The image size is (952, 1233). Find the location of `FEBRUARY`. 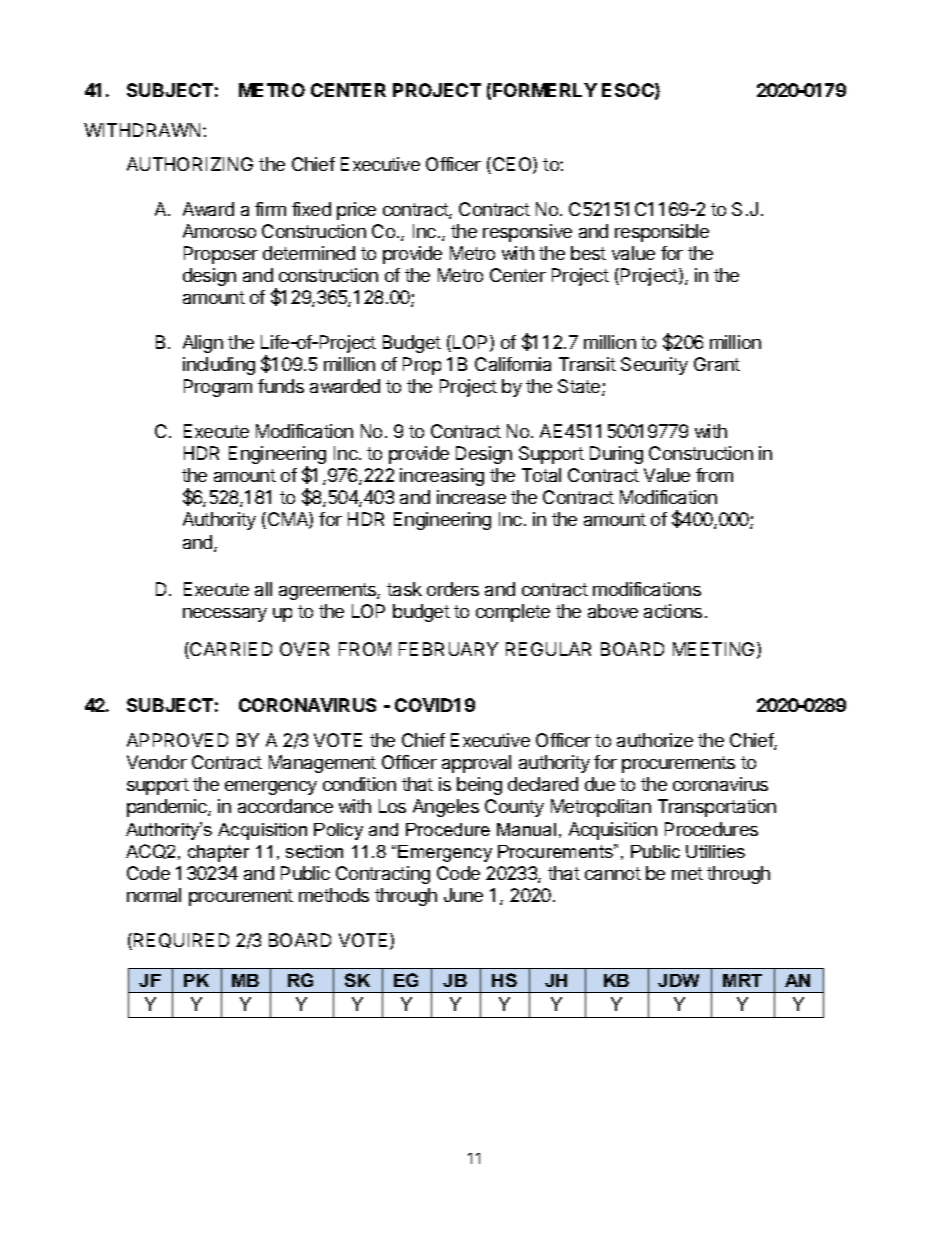

FEBRUARY is located at coordinates (448, 649).
